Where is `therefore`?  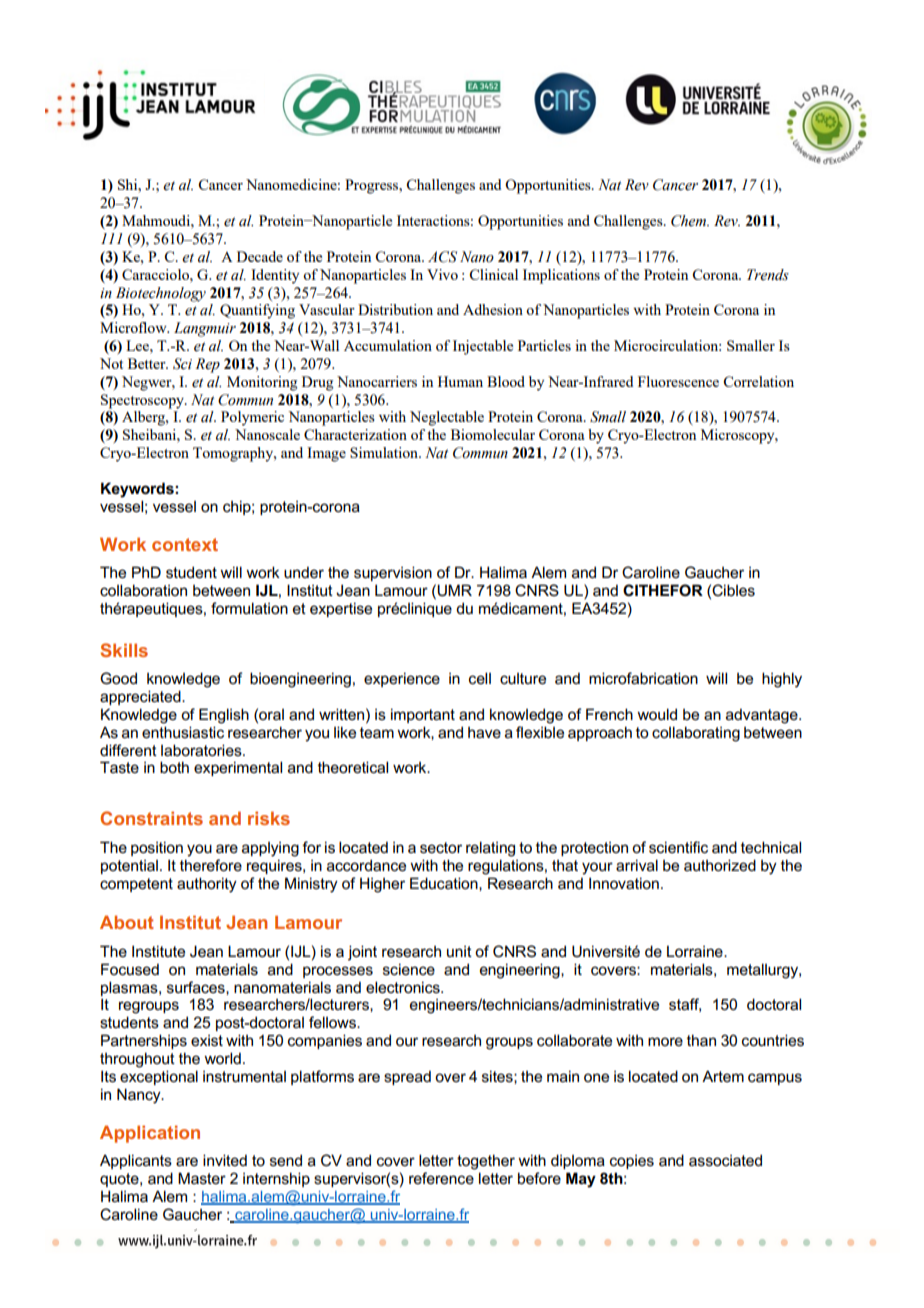 therefore is located at coordinates (211, 865).
